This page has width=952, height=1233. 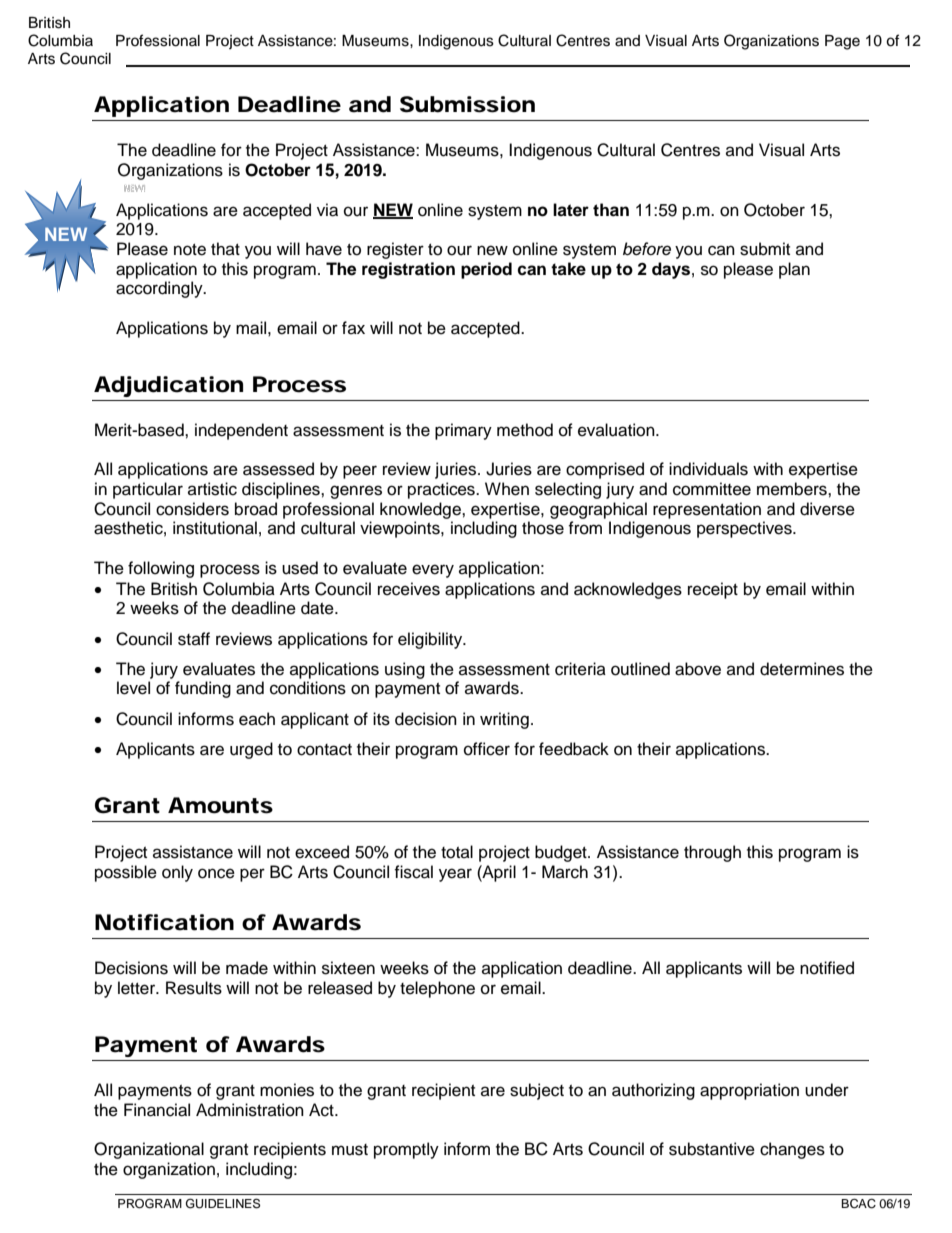 I want to click on total, so click(x=457, y=852).
